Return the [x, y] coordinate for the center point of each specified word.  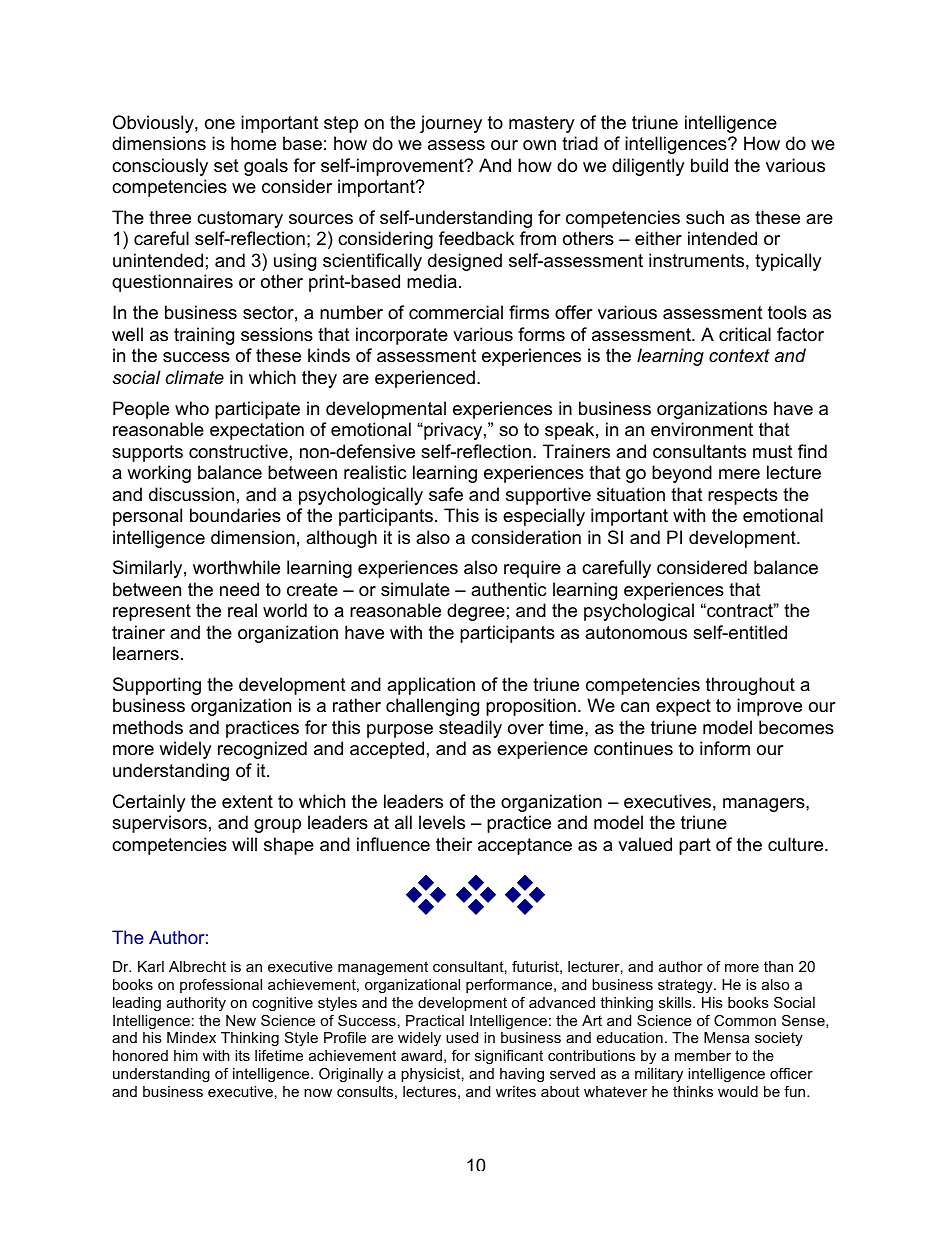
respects [743, 496]
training [204, 336]
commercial [456, 312]
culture [797, 844]
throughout [750, 686]
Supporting [157, 686]
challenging [432, 707]
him [186, 1055]
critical [745, 334]
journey [451, 124]
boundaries [235, 515]
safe [446, 494]
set [226, 165]
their [454, 844]
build [709, 165]
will [244, 844]
